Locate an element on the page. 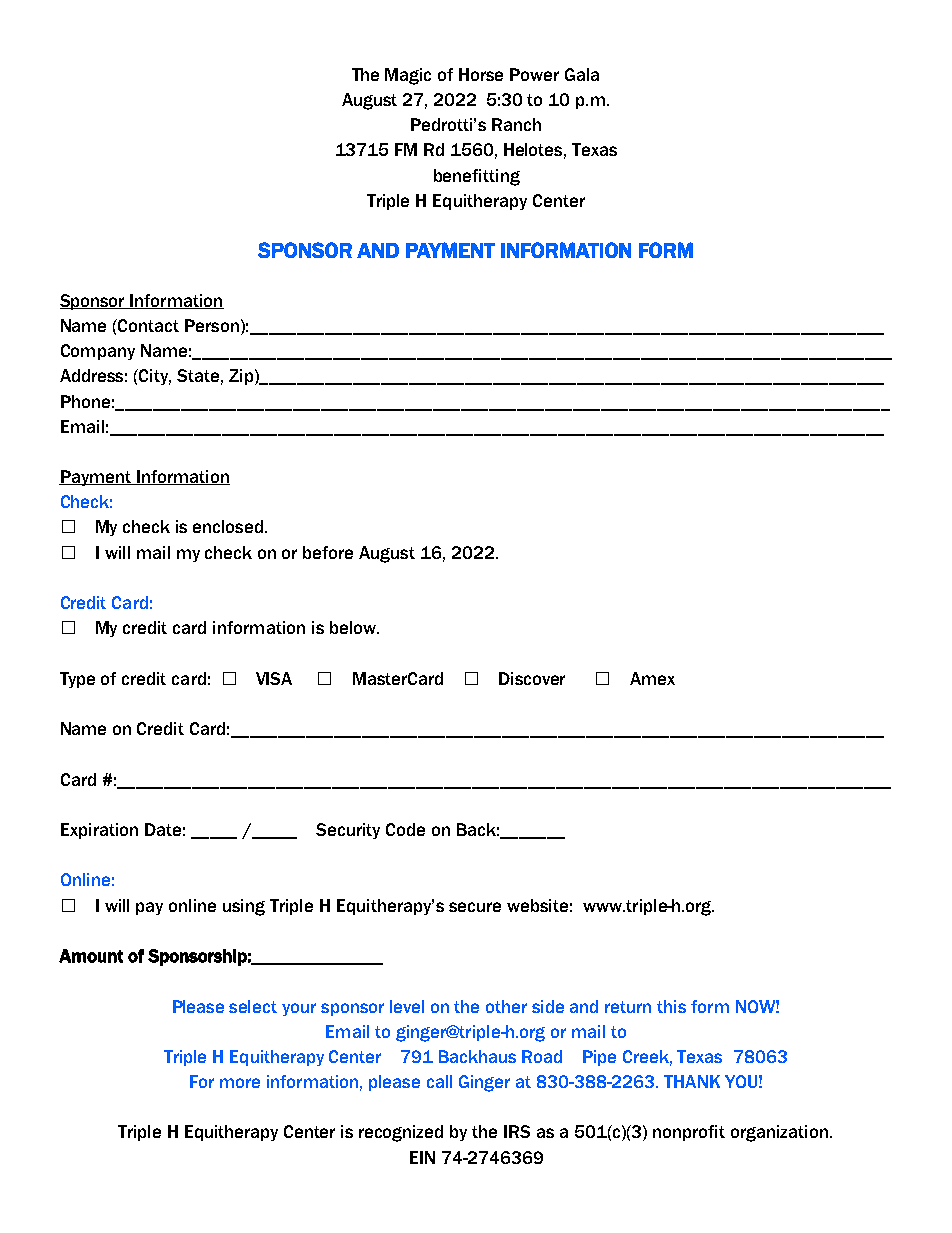 This document has height=1233, width=952. Type is located at coordinates (77, 680).
